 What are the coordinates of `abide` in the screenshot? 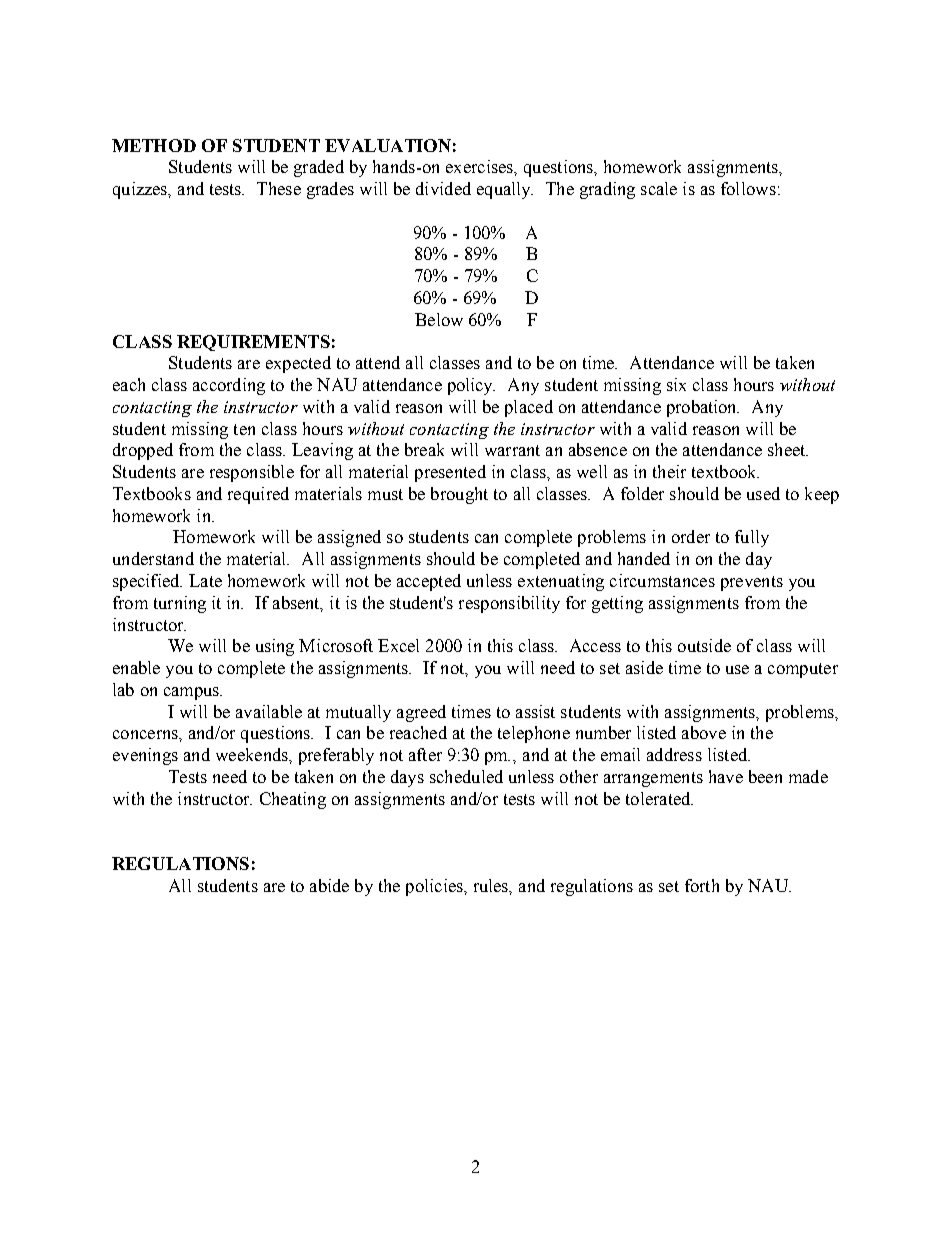 It's located at (329, 885).
